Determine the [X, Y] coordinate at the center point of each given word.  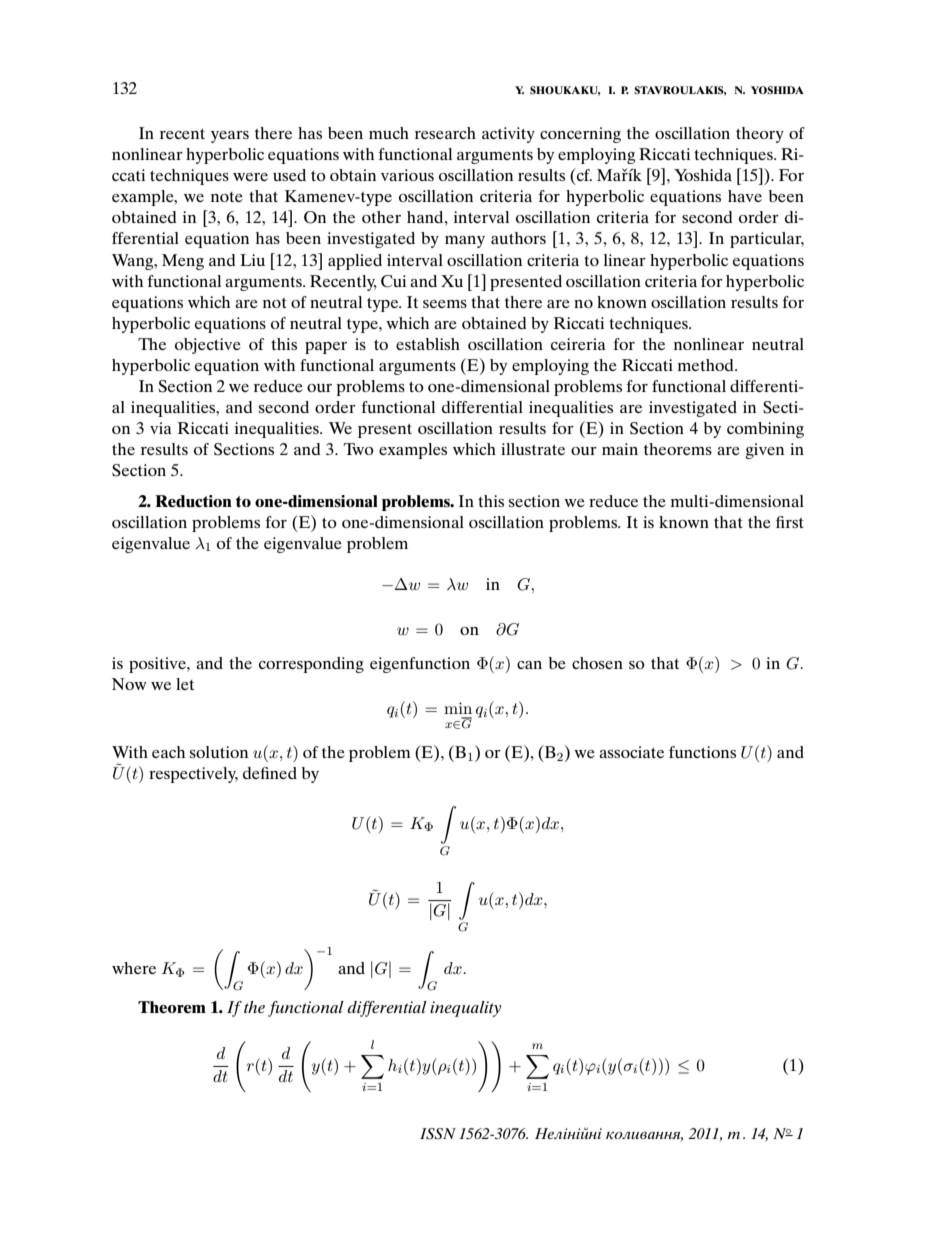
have [745, 196]
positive [158, 665]
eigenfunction [420, 665]
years [230, 137]
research [445, 133]
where [134, 968]
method [707, 365]
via [161, 428]
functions [702, 752]
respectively [193, 775]
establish [428, 344]
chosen [597, 663]
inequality [465, 1009]
